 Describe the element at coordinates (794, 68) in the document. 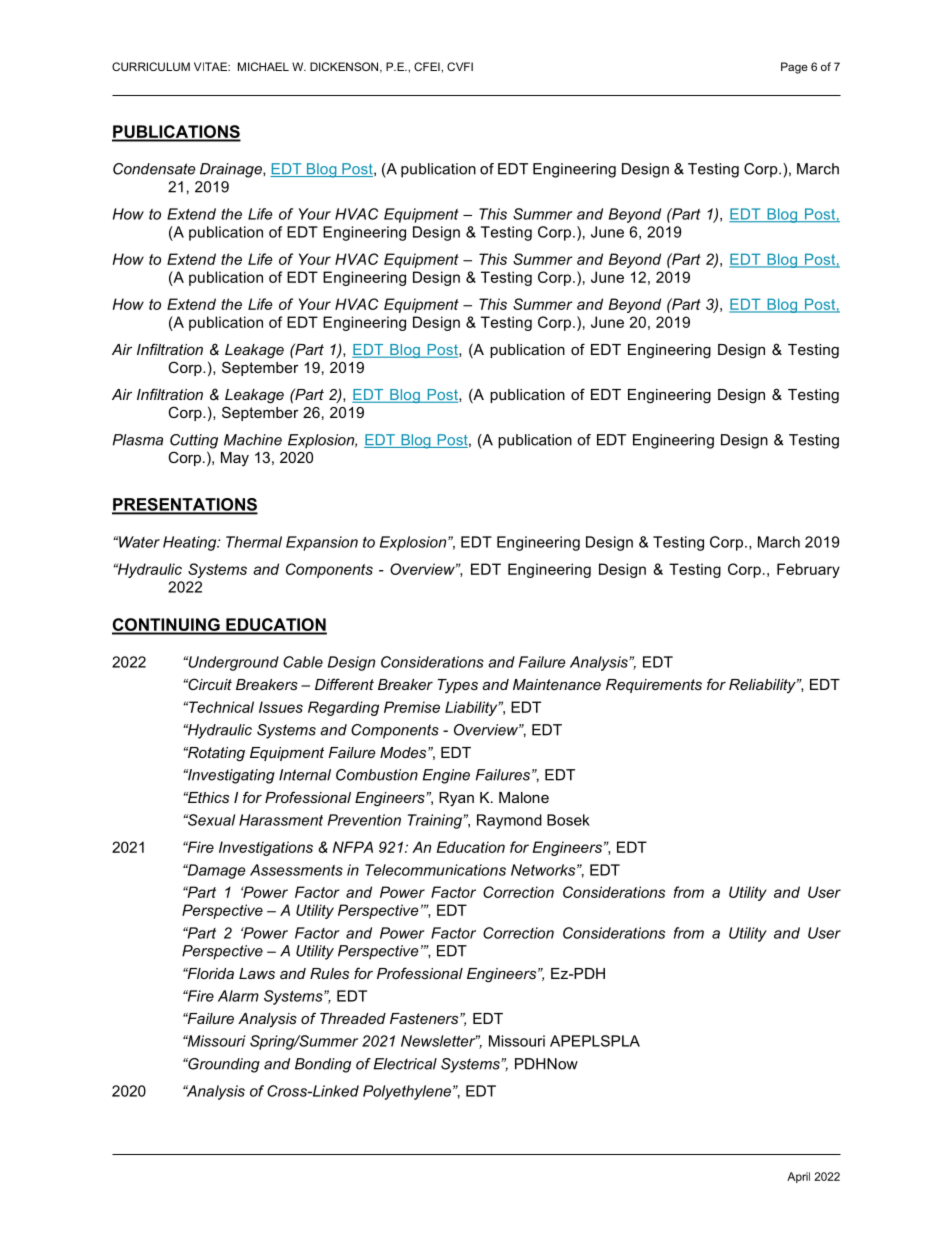

I see `Page` at that location.
